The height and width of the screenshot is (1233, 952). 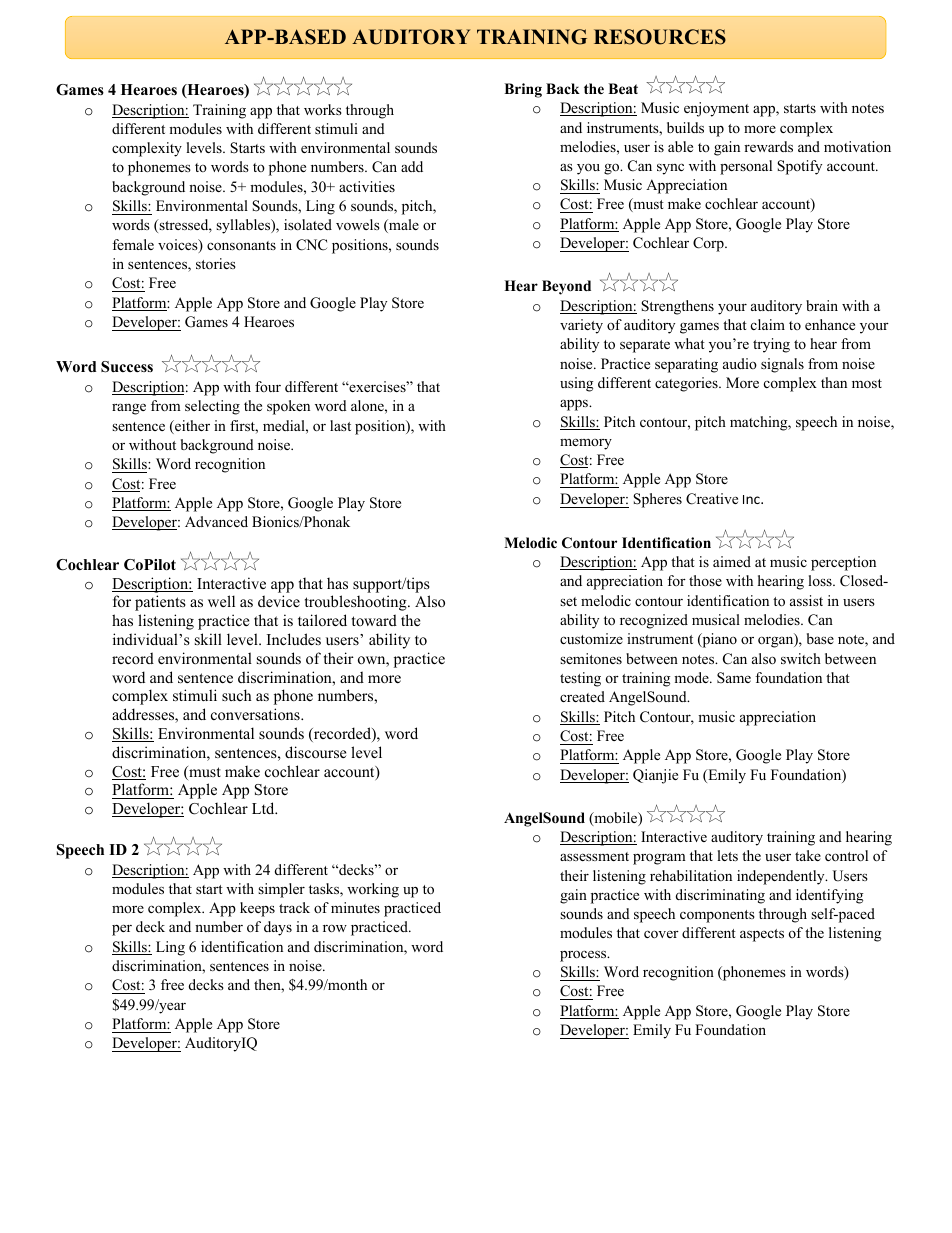 I want to click on enjoyment, so click(x=716, y=109).
